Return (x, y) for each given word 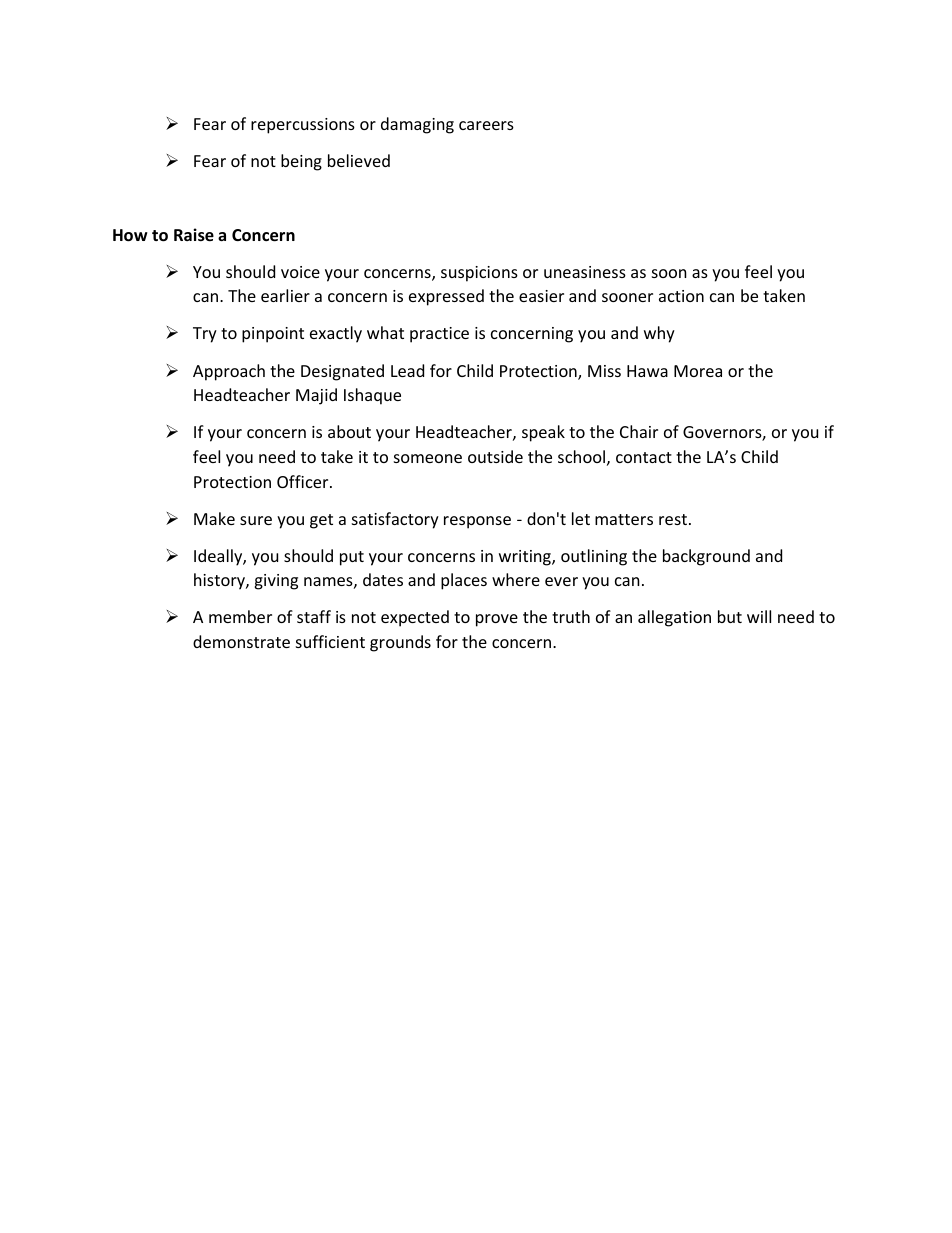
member (240, 616)
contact (644, 457)
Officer (304, 481)
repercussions (303, 126)
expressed (446, 297)
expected (415, 618)
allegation (674, 618)
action (681, 296)
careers (486, 125)
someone (428, 458)
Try (205, 335)
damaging (417, 125)
